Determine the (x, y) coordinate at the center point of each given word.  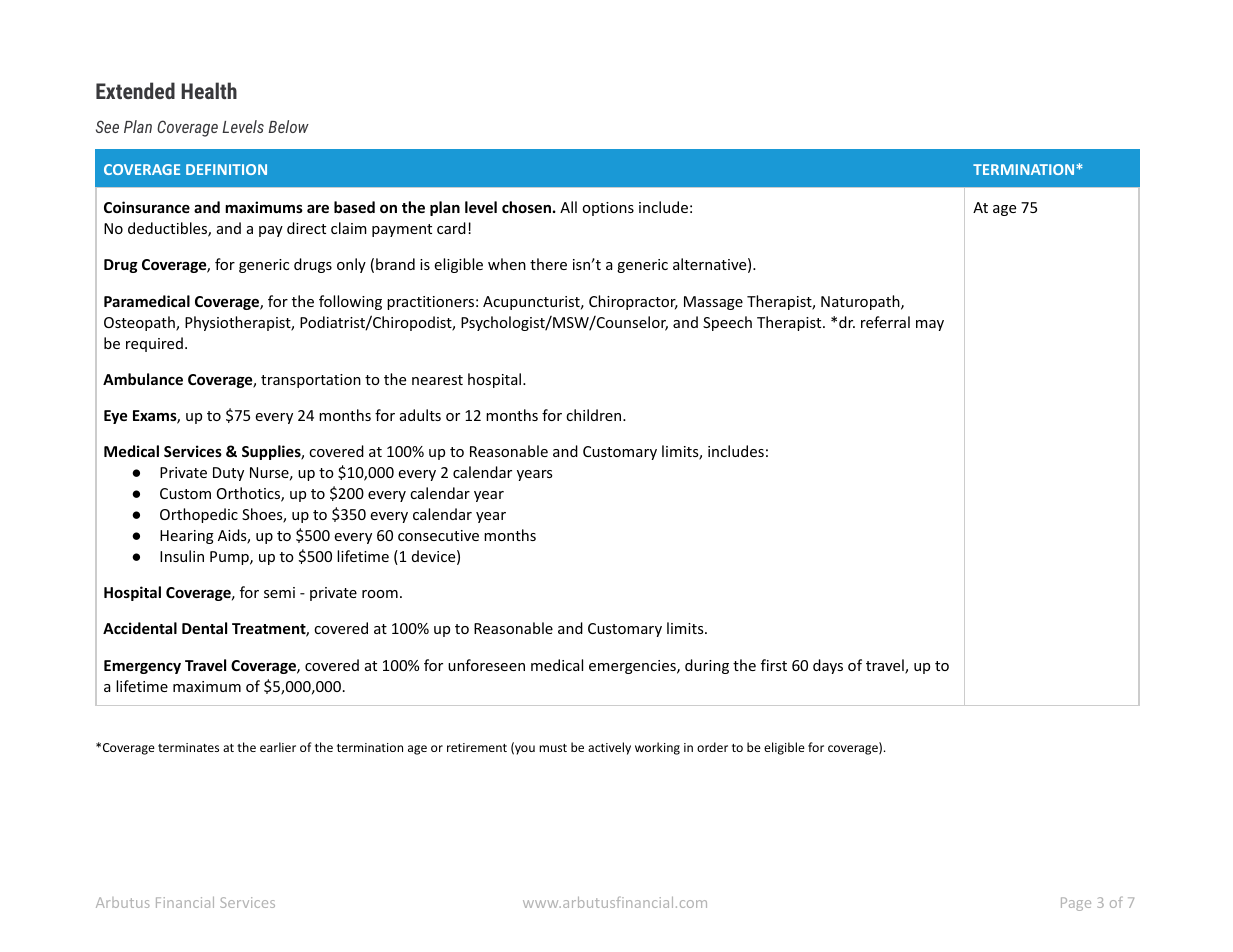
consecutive (438, 535)
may (930, 325)
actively (609, 748)
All (568, 207)
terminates (188, 747)
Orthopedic (199, 515)
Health (209, 90)
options (608, 209)
